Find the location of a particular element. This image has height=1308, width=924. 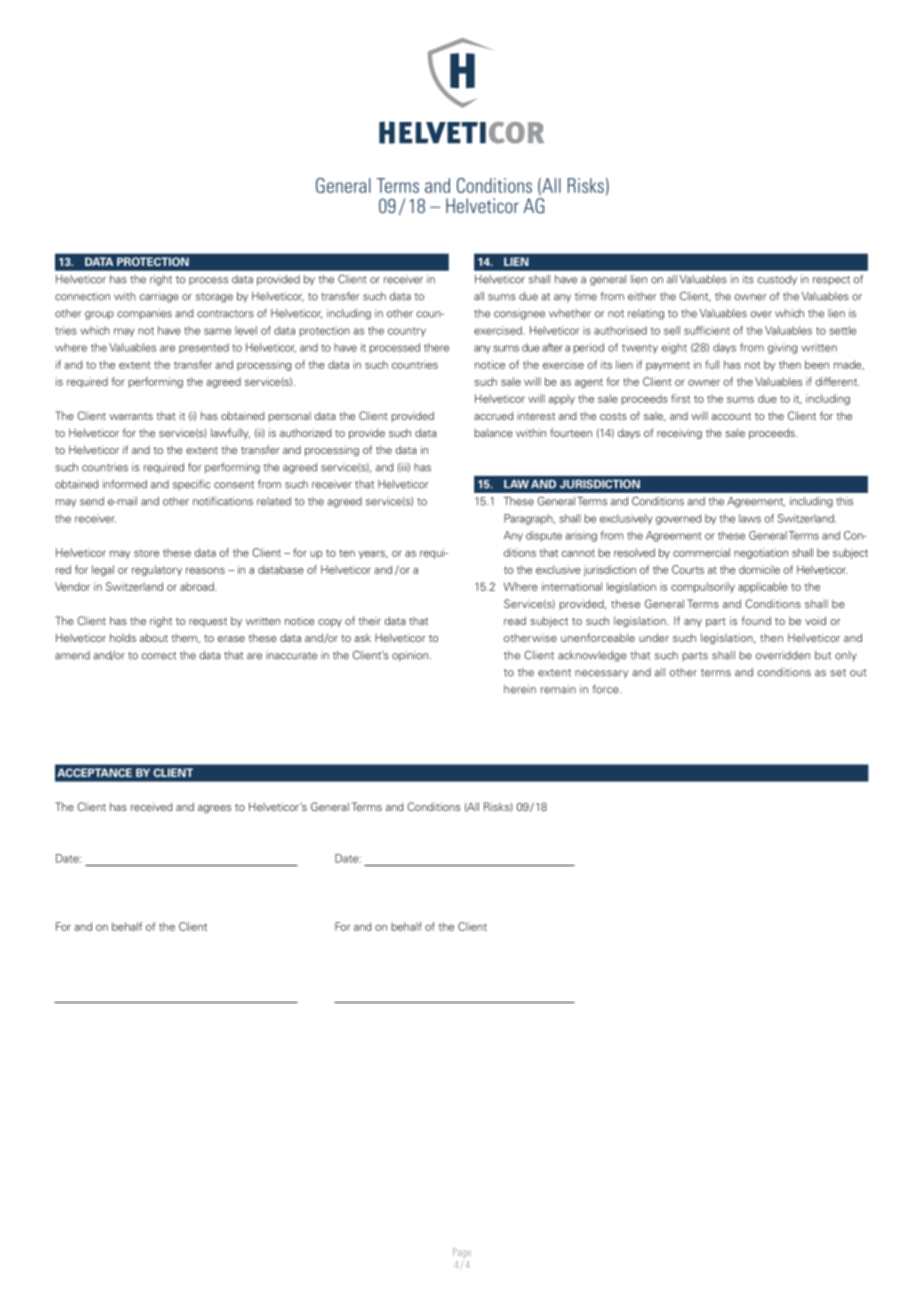

custody is located at coordinates (777, 280).
